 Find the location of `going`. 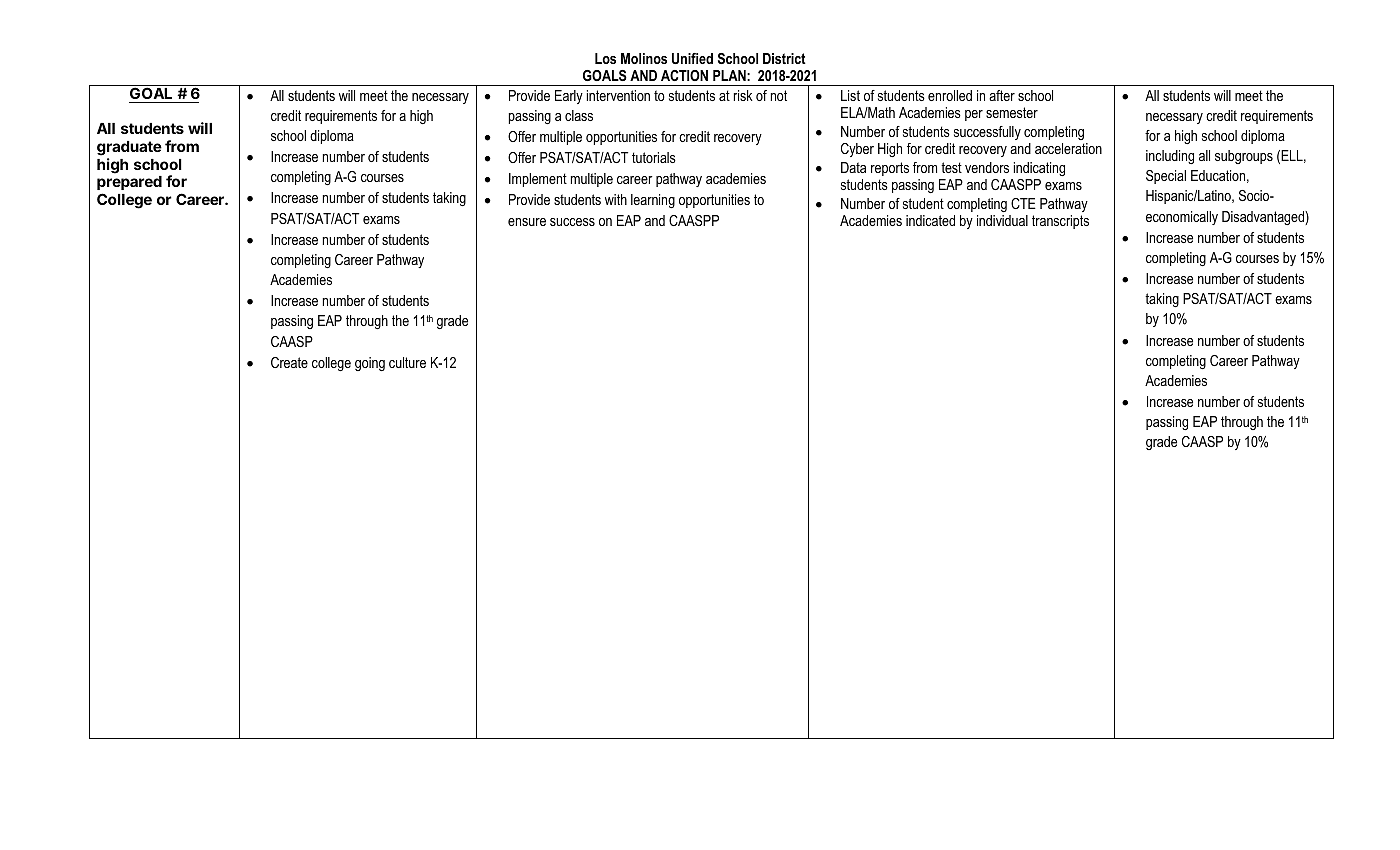

going is located at coordinates (370, 364).
